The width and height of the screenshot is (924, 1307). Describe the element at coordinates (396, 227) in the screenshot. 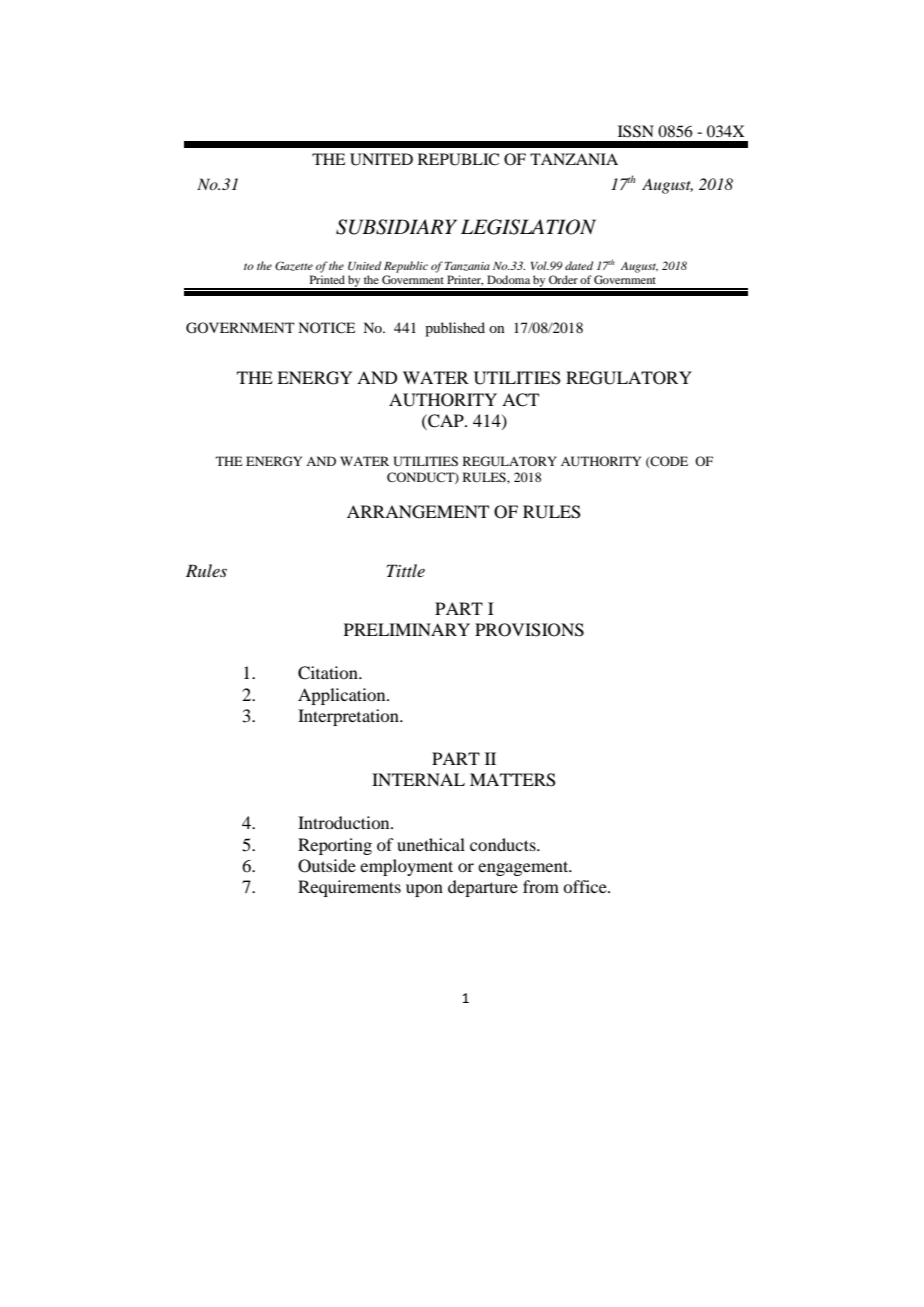

I see `SUBSIDIARY` at that location.
